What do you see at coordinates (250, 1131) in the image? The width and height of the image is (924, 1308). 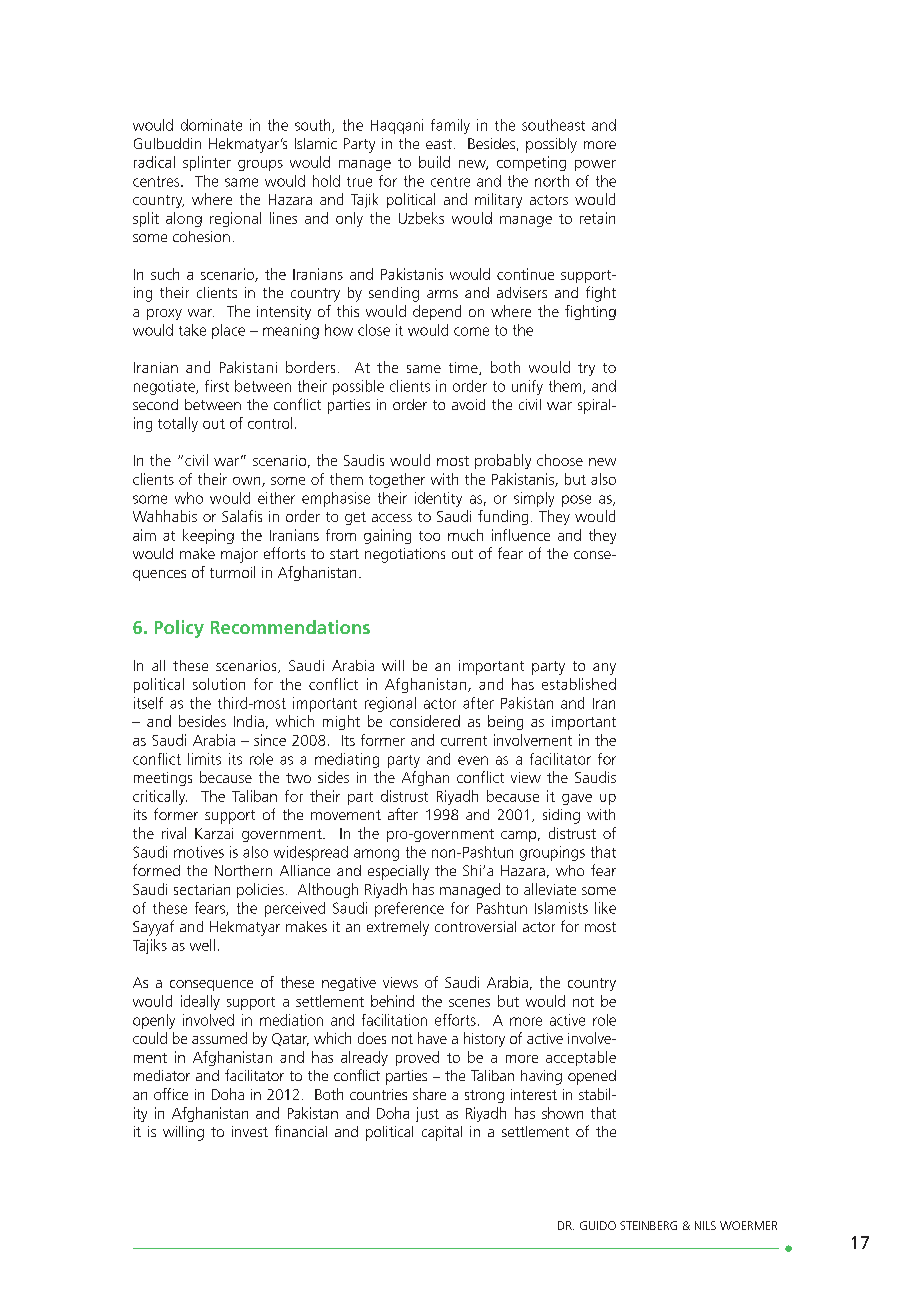 I see `invest` at bounding box center [250, 1131].
